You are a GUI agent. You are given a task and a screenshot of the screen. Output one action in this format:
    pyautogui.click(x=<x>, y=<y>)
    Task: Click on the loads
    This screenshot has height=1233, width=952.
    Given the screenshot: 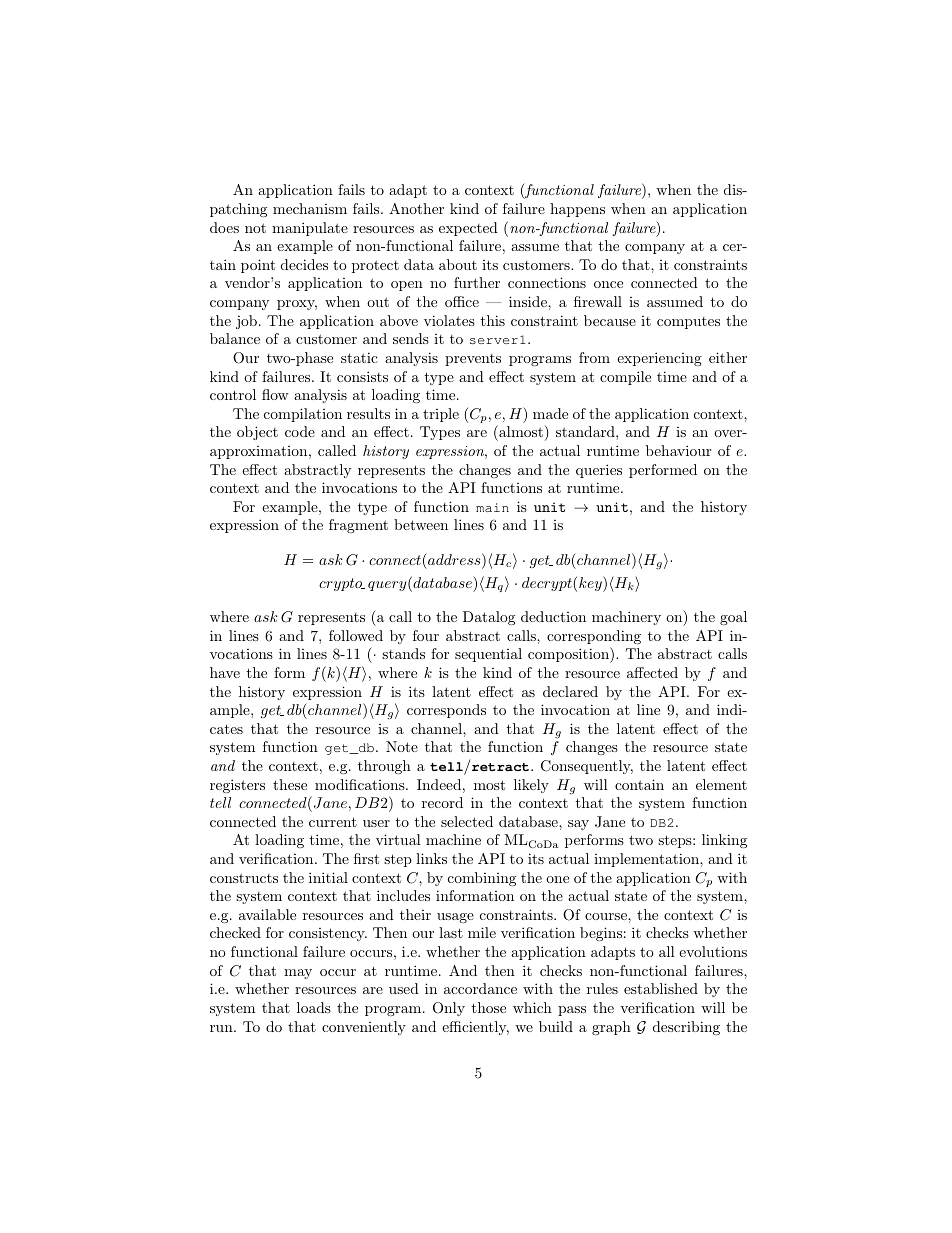 What is the action you would take?
    pyautogui.click(x=314, y=1007)
